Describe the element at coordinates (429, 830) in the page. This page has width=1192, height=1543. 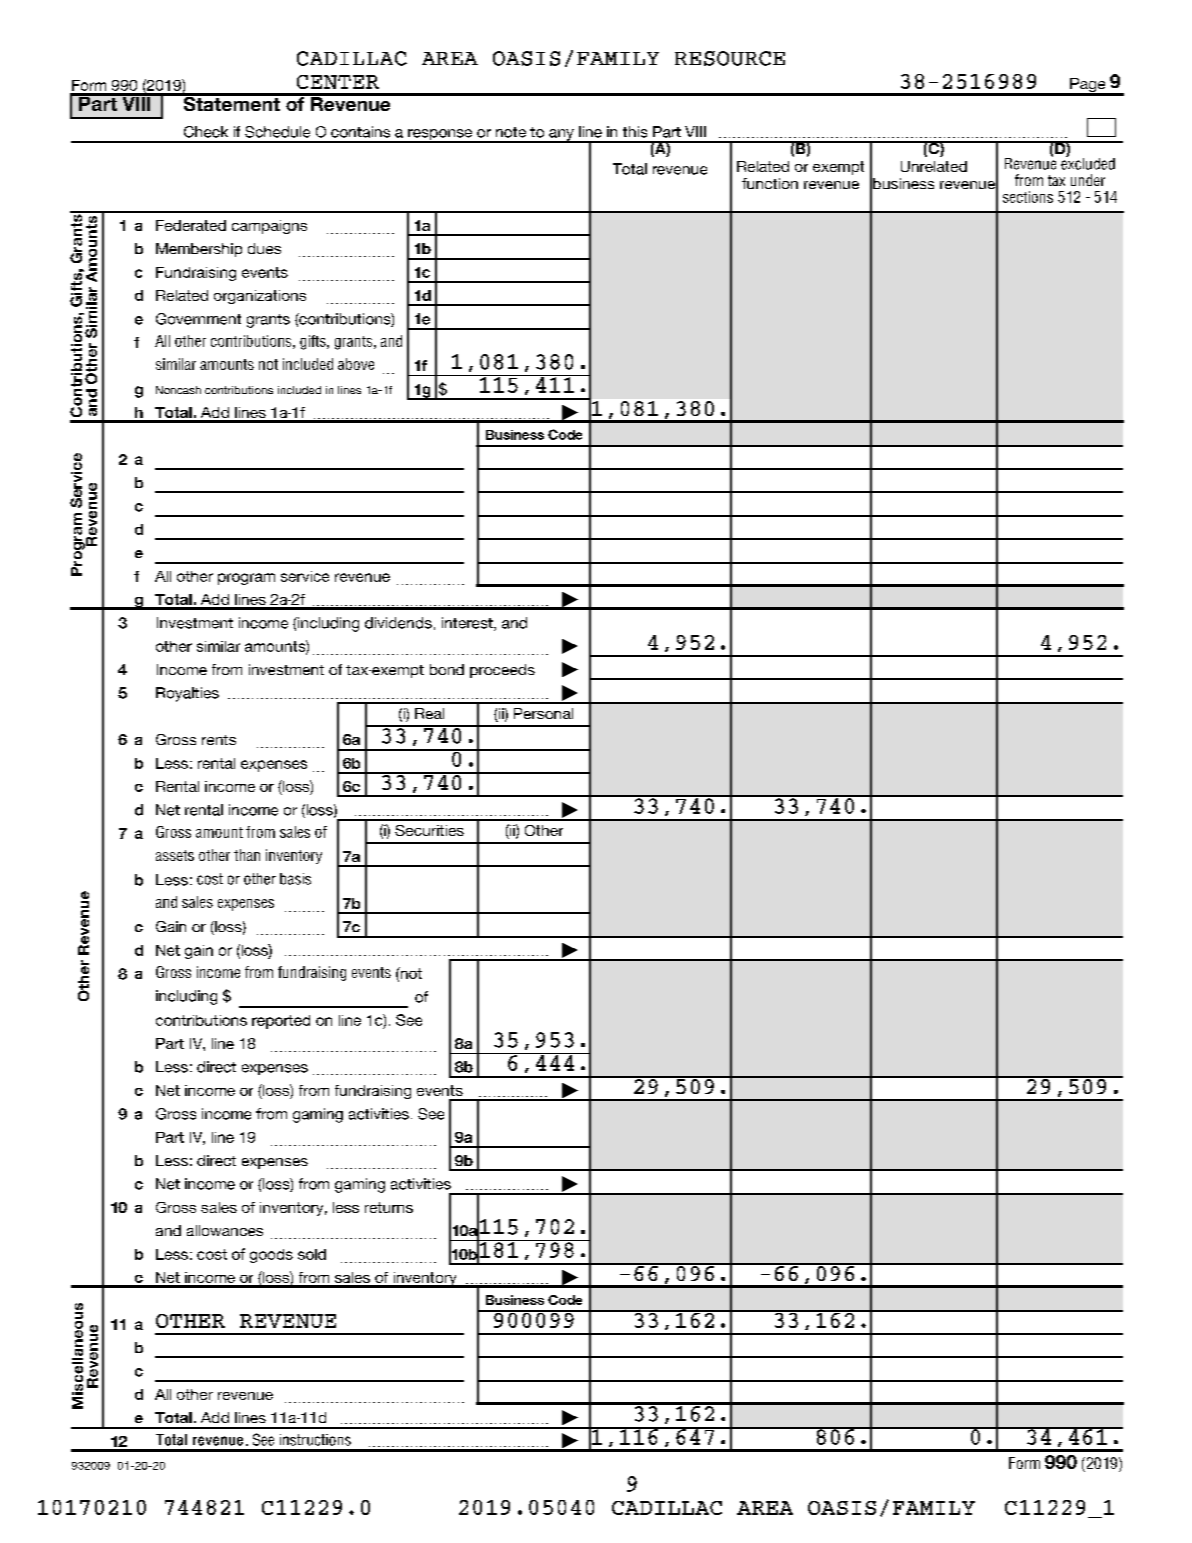
I see `Securities` at that location.
